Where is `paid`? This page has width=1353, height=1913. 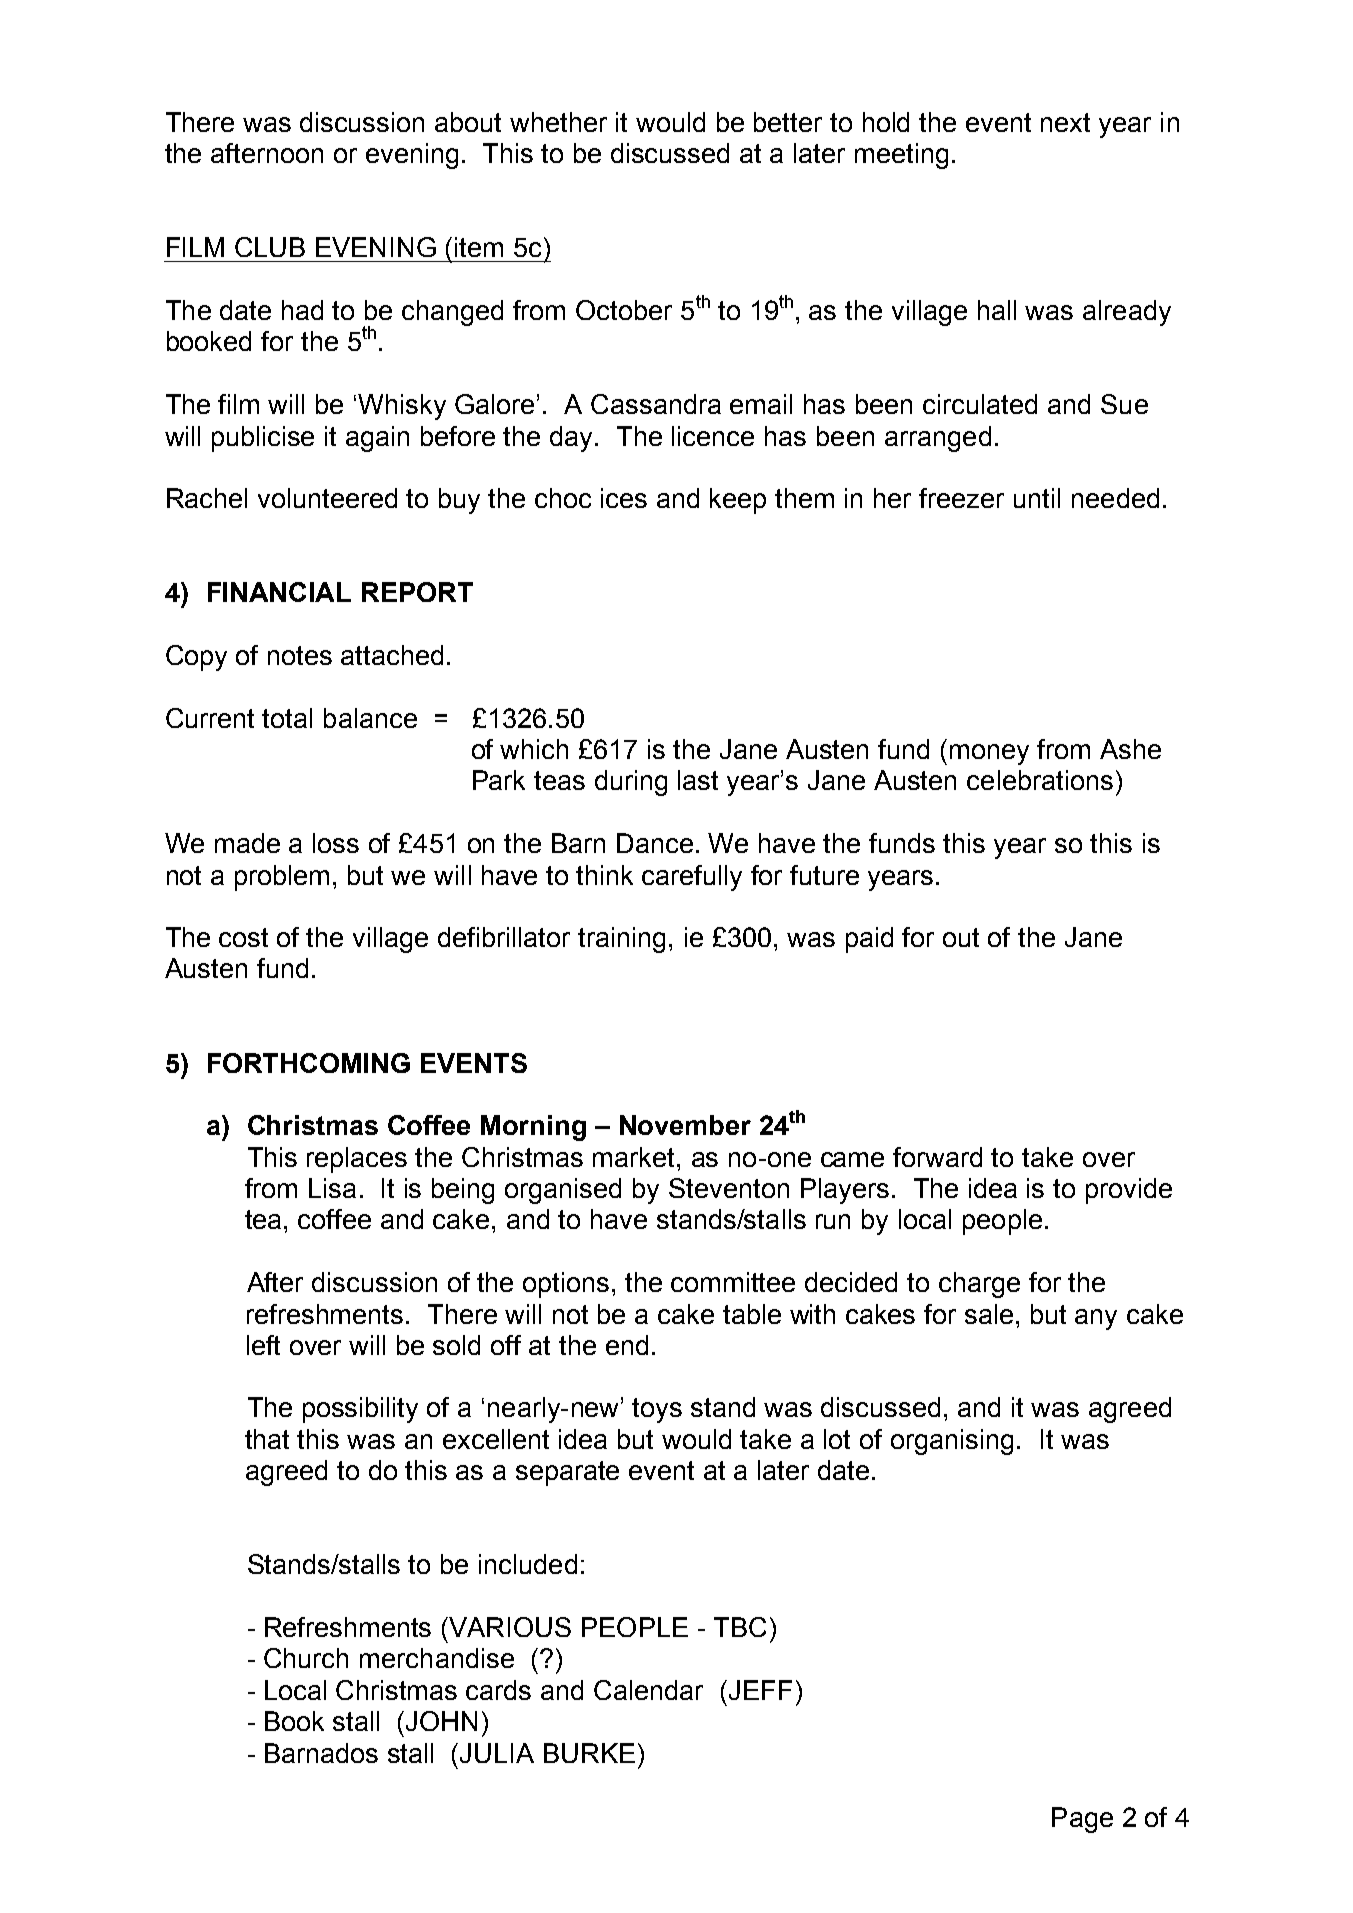 paid is located at coordinates (869, 940).
